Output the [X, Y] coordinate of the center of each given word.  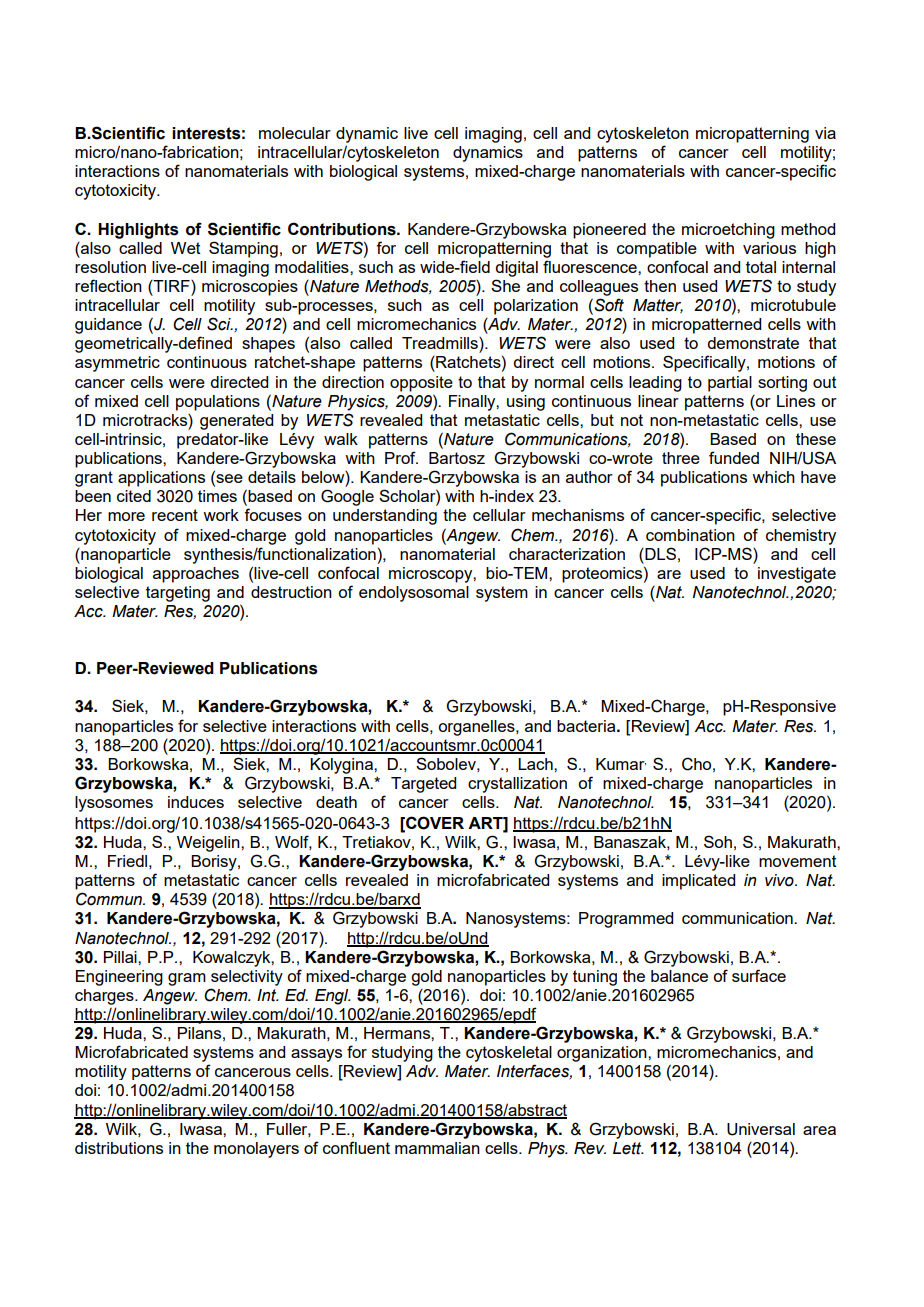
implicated [698, 882]
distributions [119, 1148]
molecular [295, 133]
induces [196, 802]
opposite [421, 384]
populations [218, 403]
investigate [797, 575]
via [825, 133]
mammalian [437, 1148]
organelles [477, 728]
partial [730, 384]
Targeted [423, 785]
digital [516, 269]
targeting [178, 594]
